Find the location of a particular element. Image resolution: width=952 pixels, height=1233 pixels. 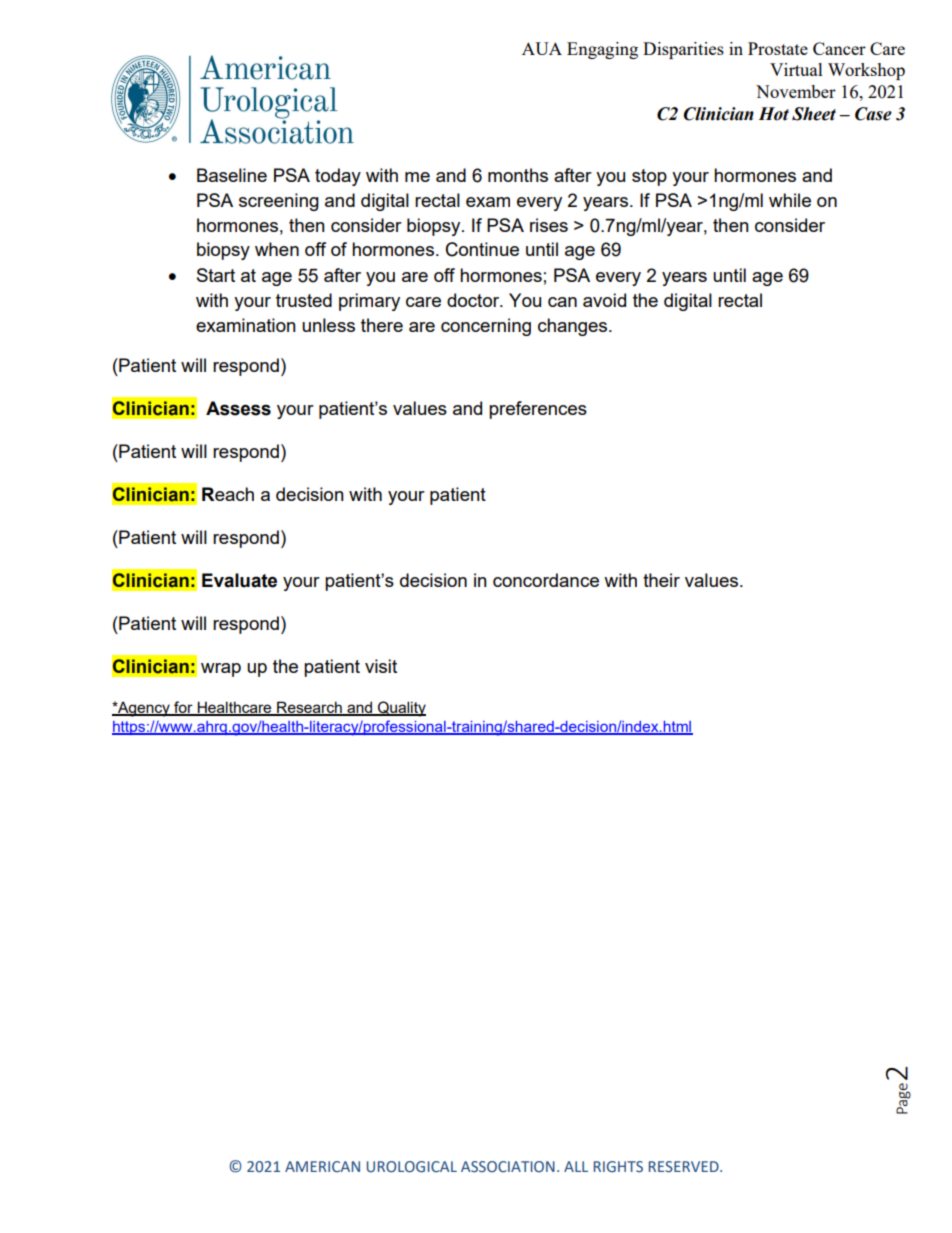

while is located at coordinates (790, 200).
